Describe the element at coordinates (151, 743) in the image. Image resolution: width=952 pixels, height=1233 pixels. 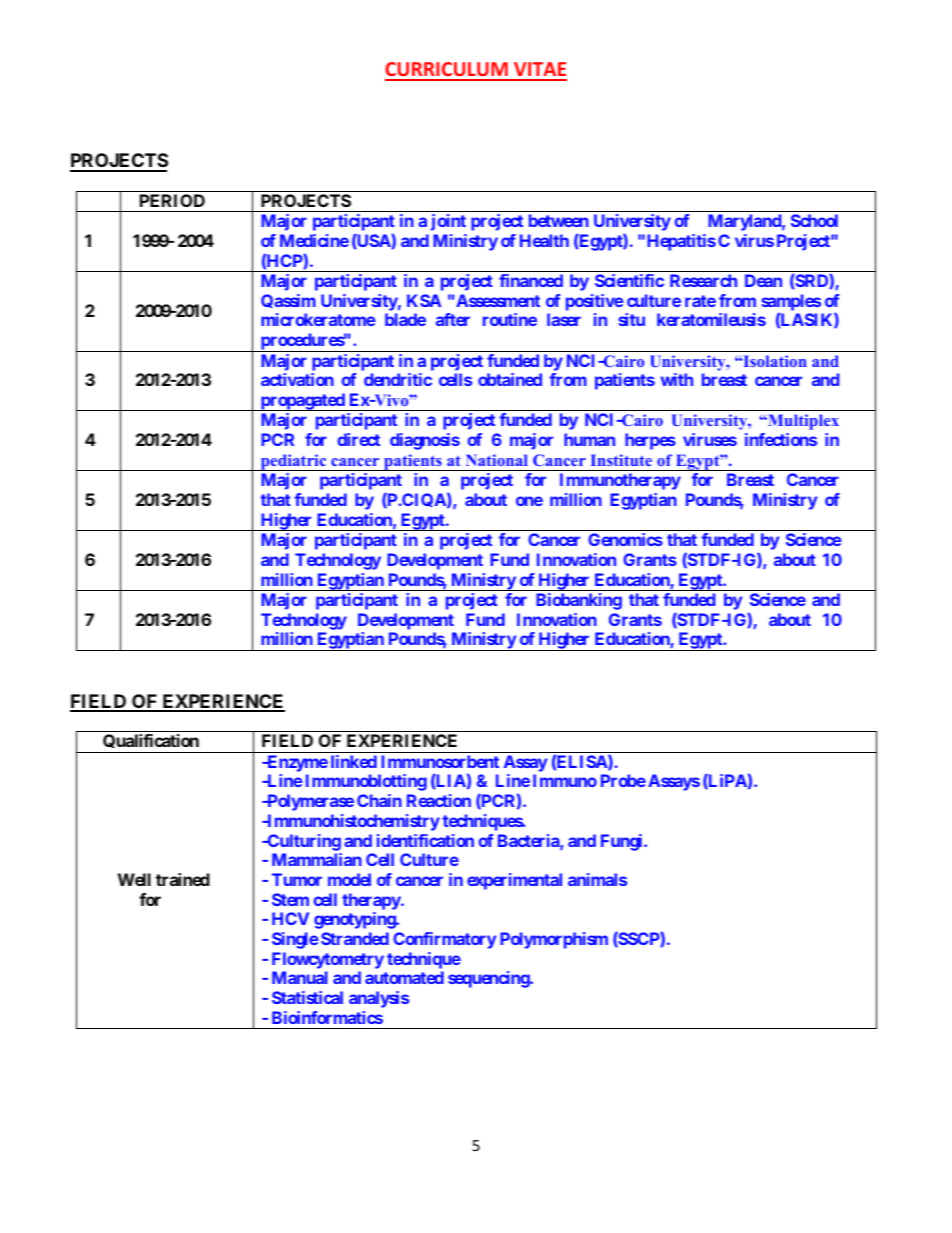
I see `Qualification` at that location.
